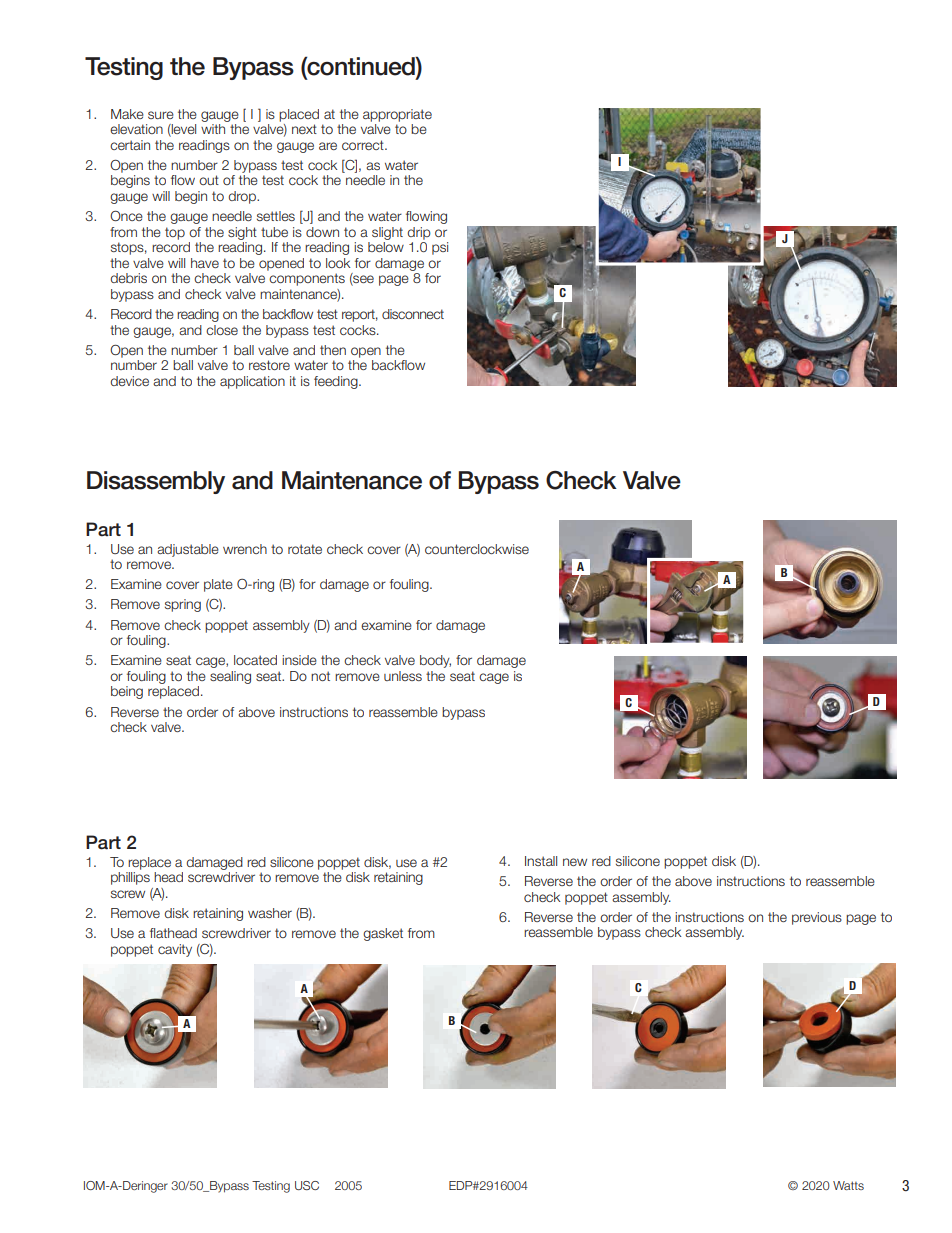  I want to click on psi, so click(440, 248).
